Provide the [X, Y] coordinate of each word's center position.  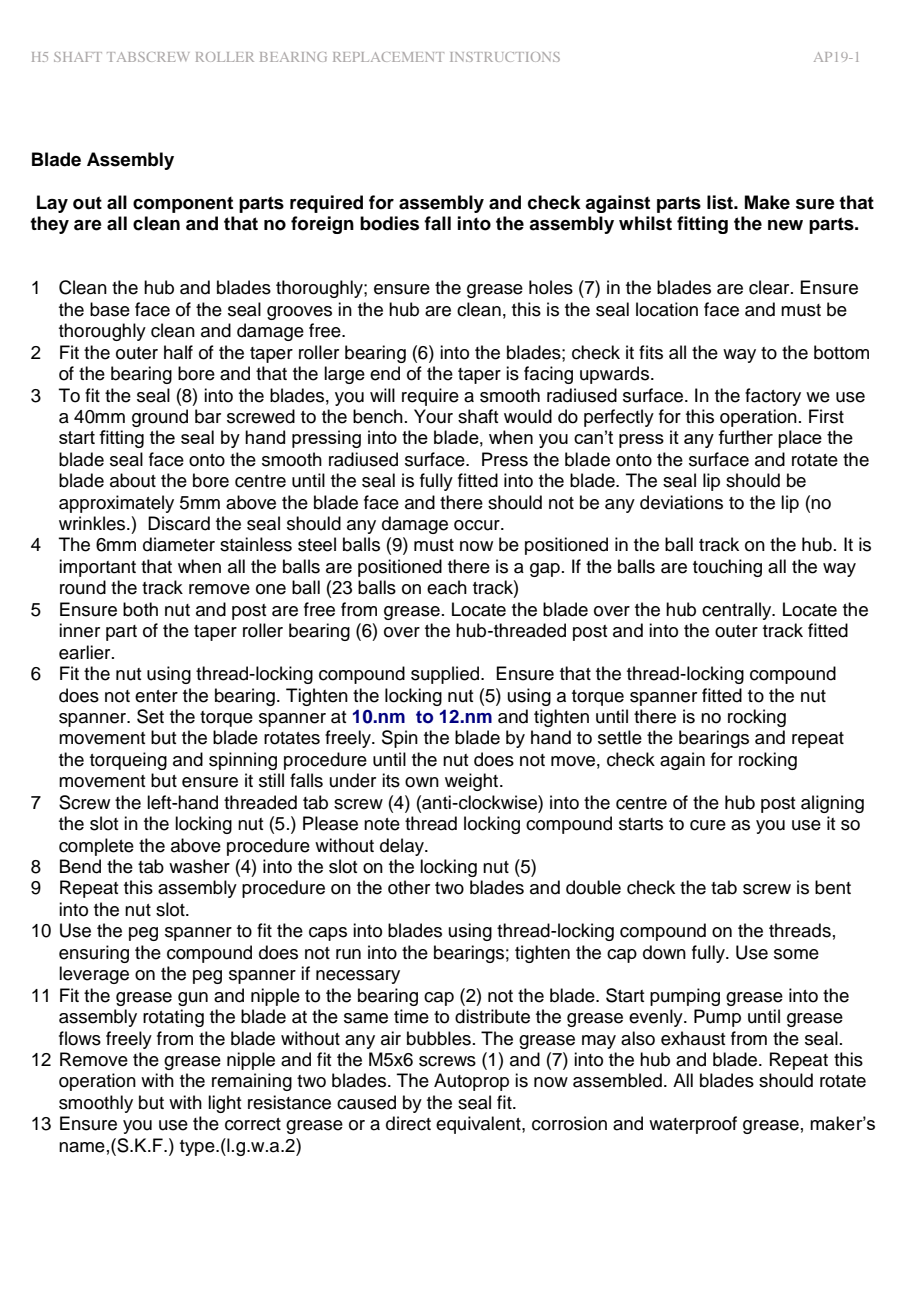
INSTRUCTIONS [505, 57]
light [224, 1104]
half [178, 352]
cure [708, 825]
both [140, 609]
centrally [738, 611]
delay [403, 847]
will [382, 395]
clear [770, 287]
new [785, 225]
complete [96, 847]
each [447, 587]
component [183, 204]
